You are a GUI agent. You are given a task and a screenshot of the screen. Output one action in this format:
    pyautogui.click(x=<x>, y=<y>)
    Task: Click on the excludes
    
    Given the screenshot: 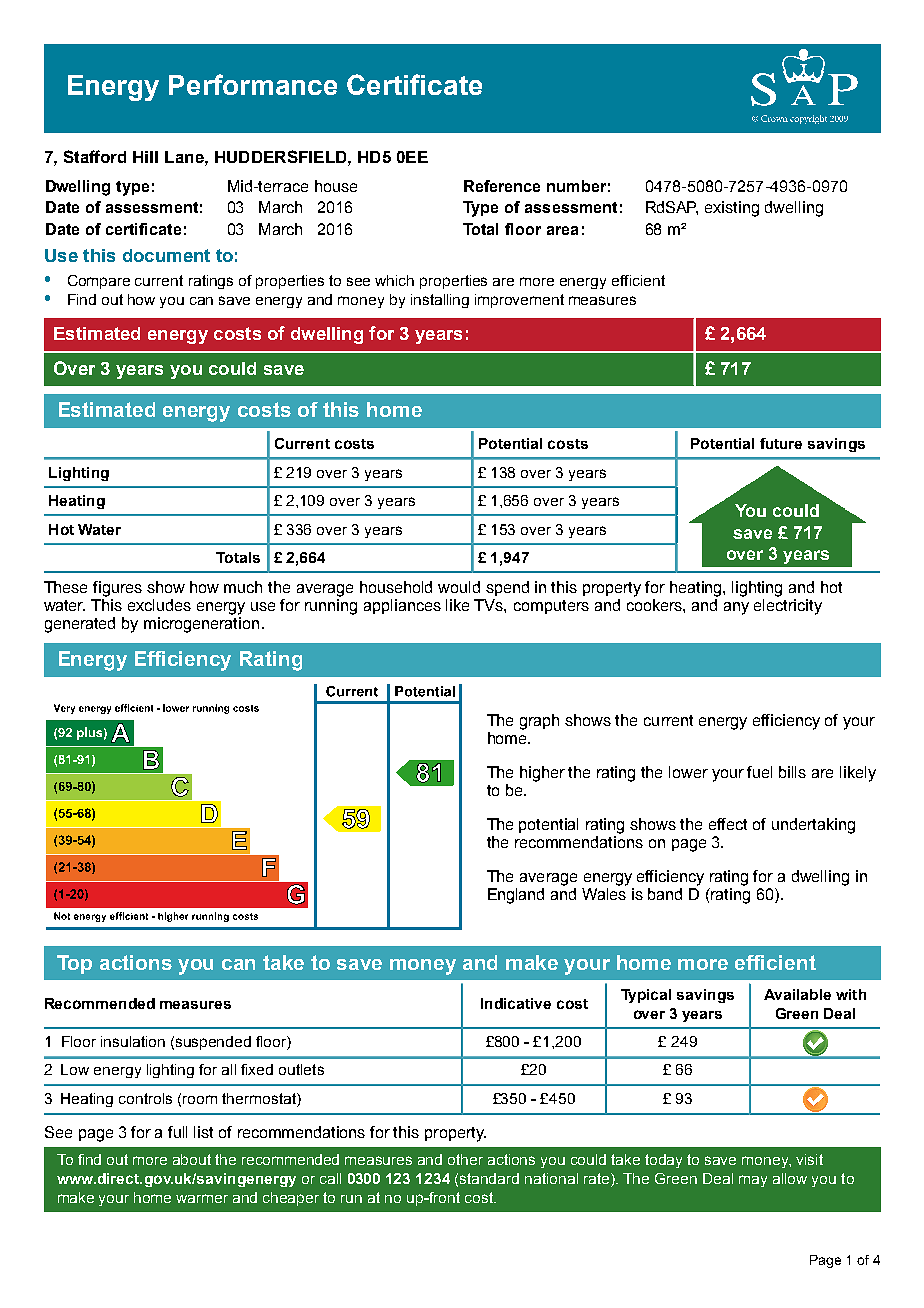 What is the action you would take?
    pyautogui.click(x=159, y=605)
